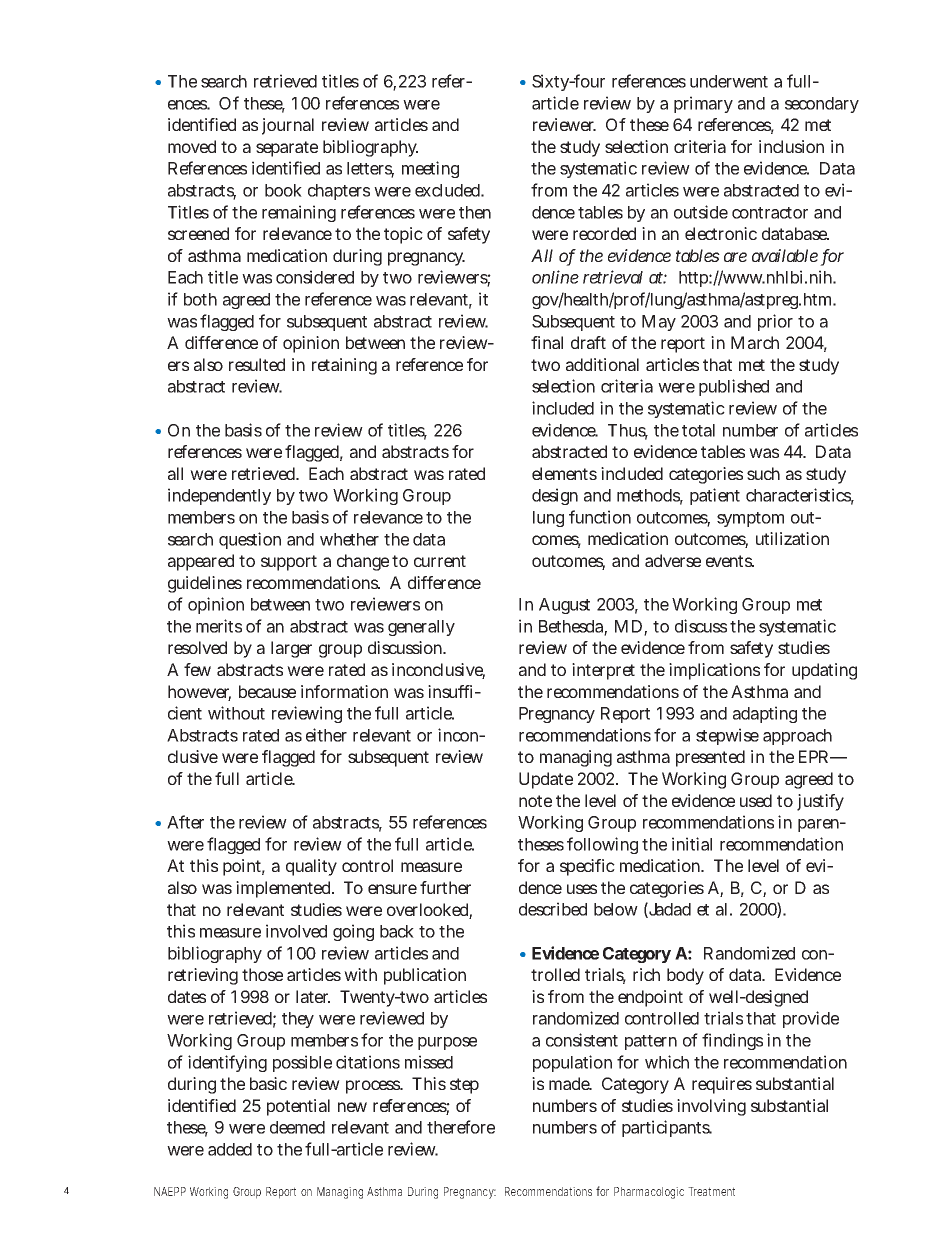 The image size is (952, 1233). I want to click on body, so click(685, 976).
